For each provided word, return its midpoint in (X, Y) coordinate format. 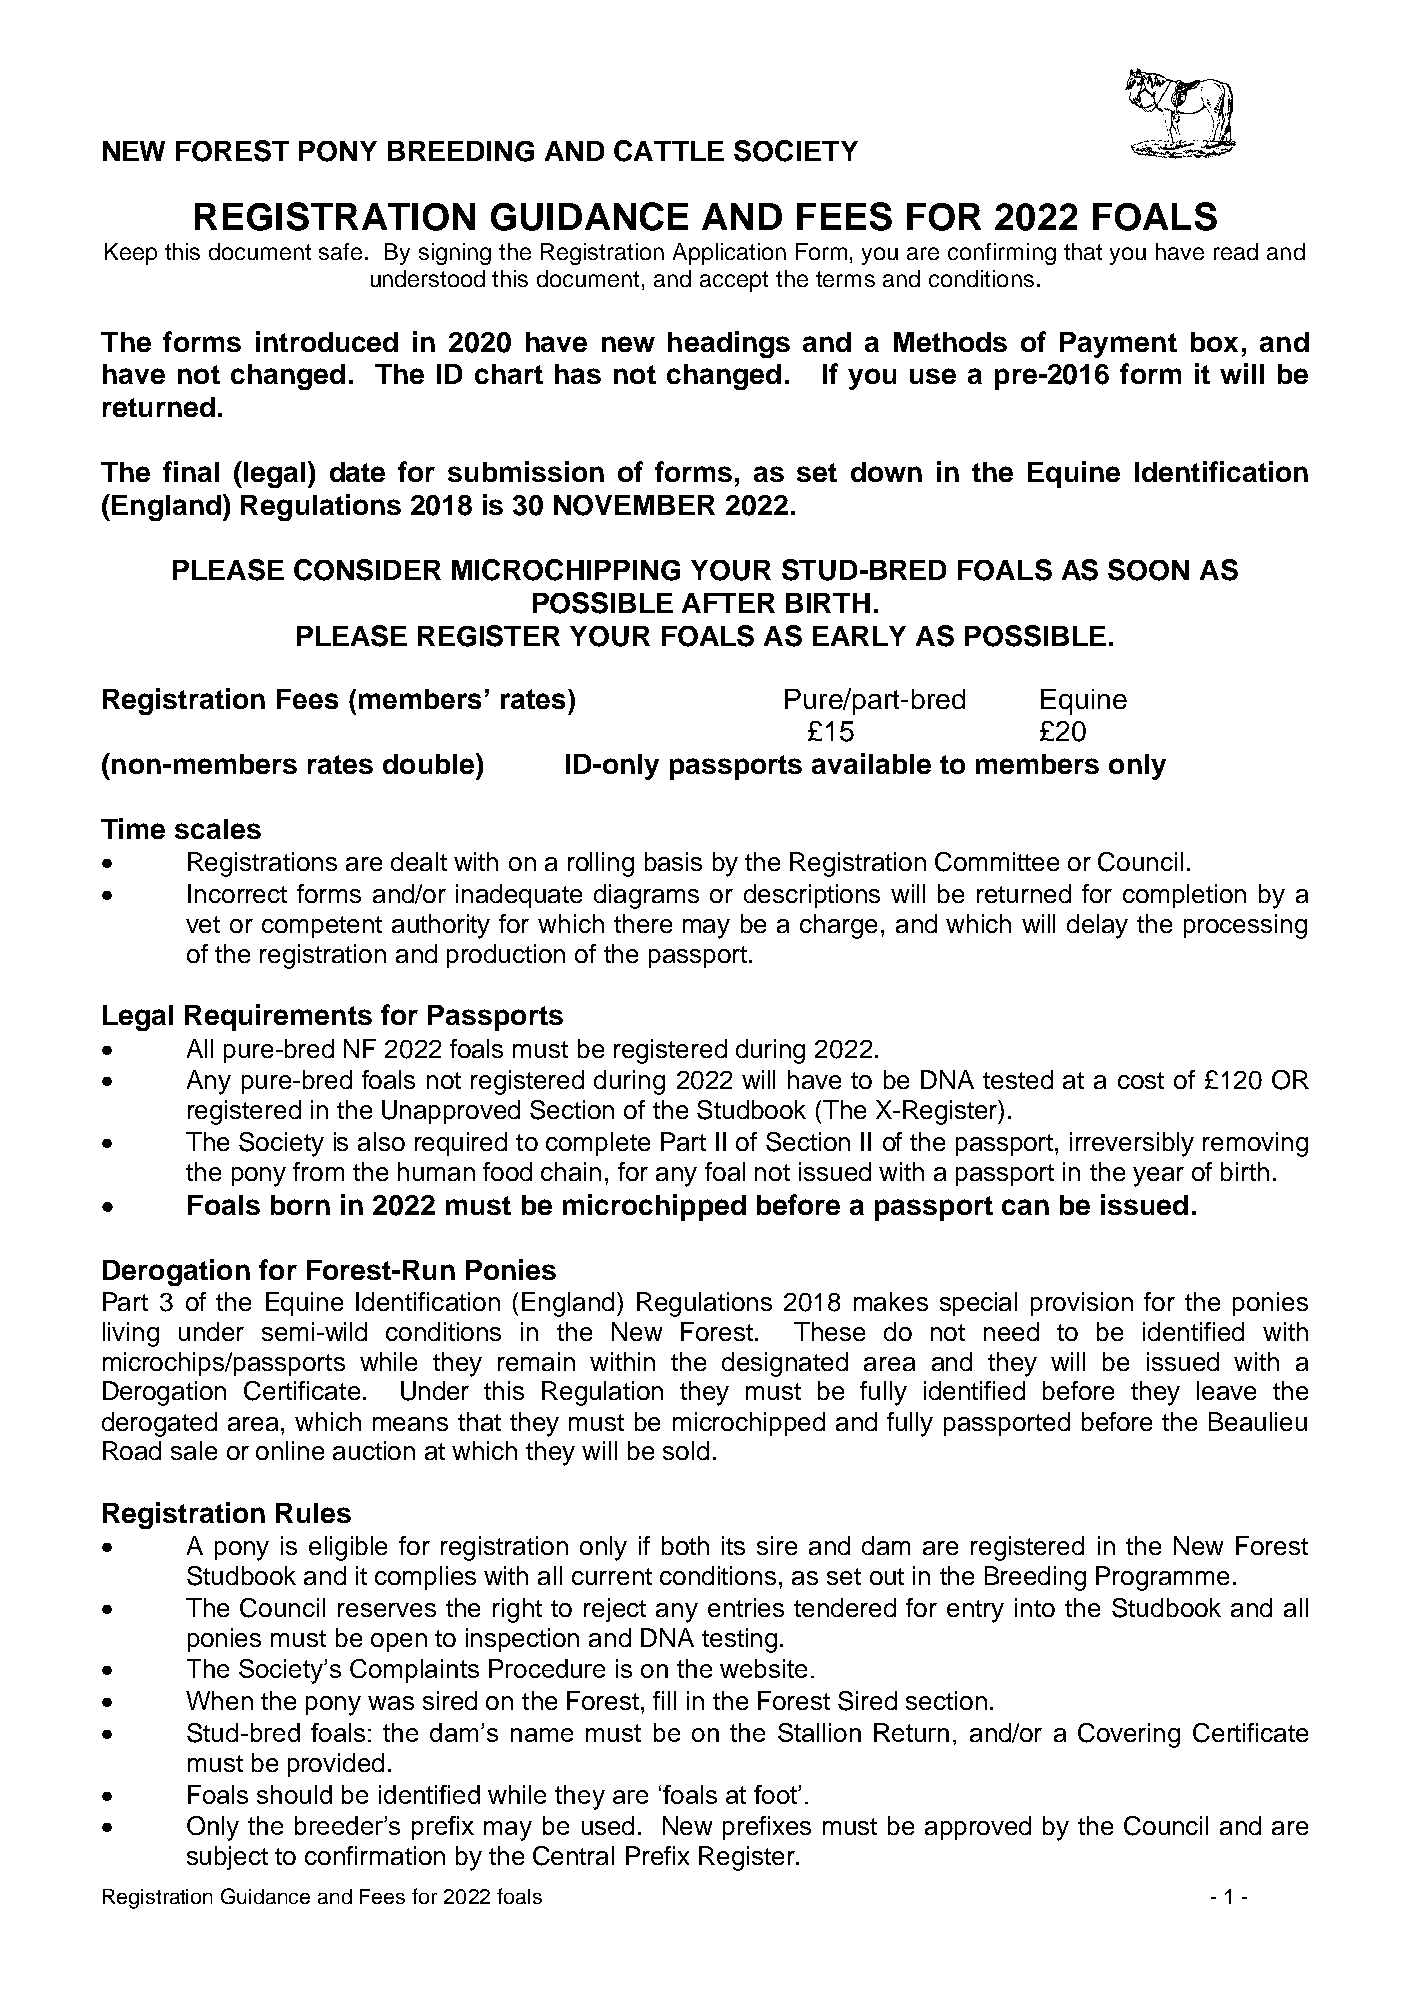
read (1236, 251)
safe (340, 251)
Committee (997, 862)
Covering (1129, 1735)
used (608, 1825)
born (300, 1205)
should (294, 1794)
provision (1082, 1304)
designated (785, 1364)
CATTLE (669, 151)
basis (673, 861)
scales (218, 829)
